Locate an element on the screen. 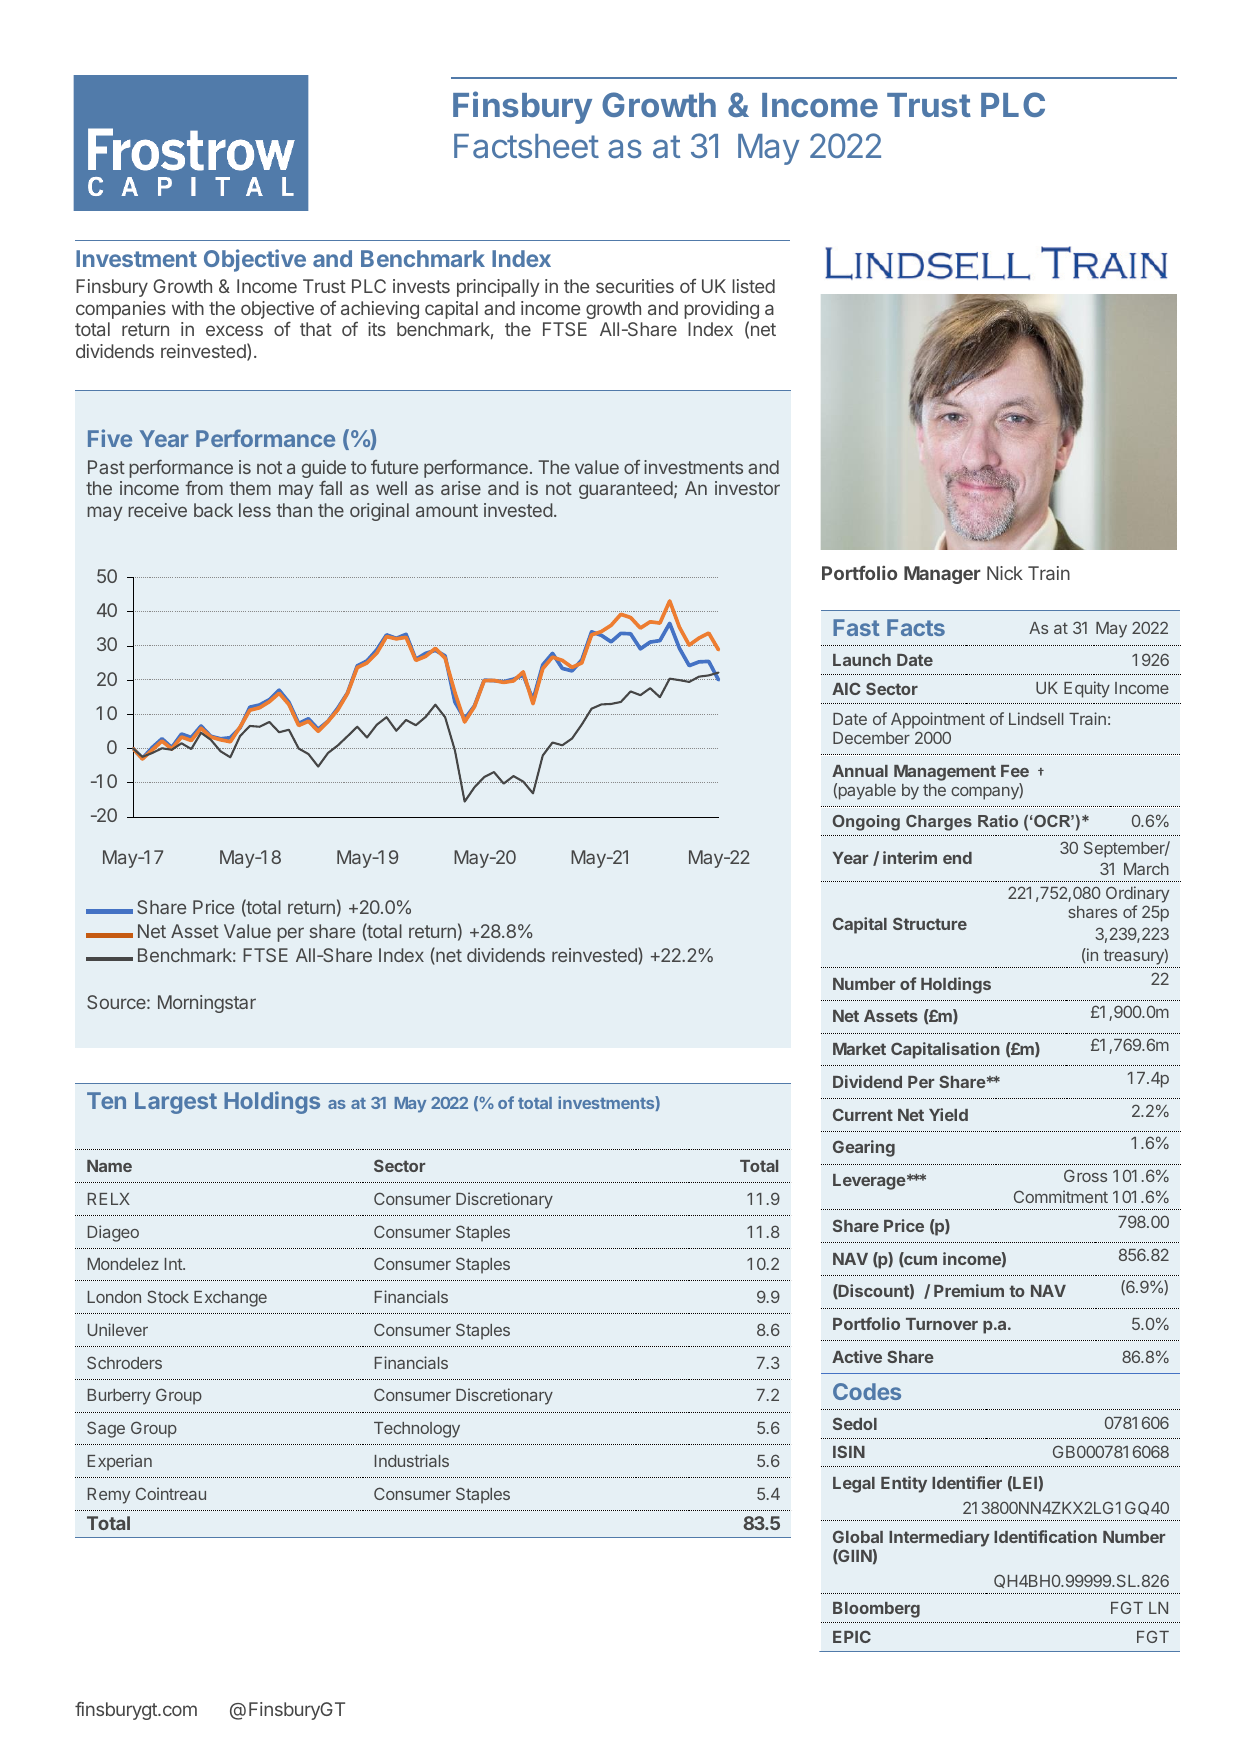 The height and width of the screenshot is (1757, 1242). securities is located at coordinates (635, 286).
